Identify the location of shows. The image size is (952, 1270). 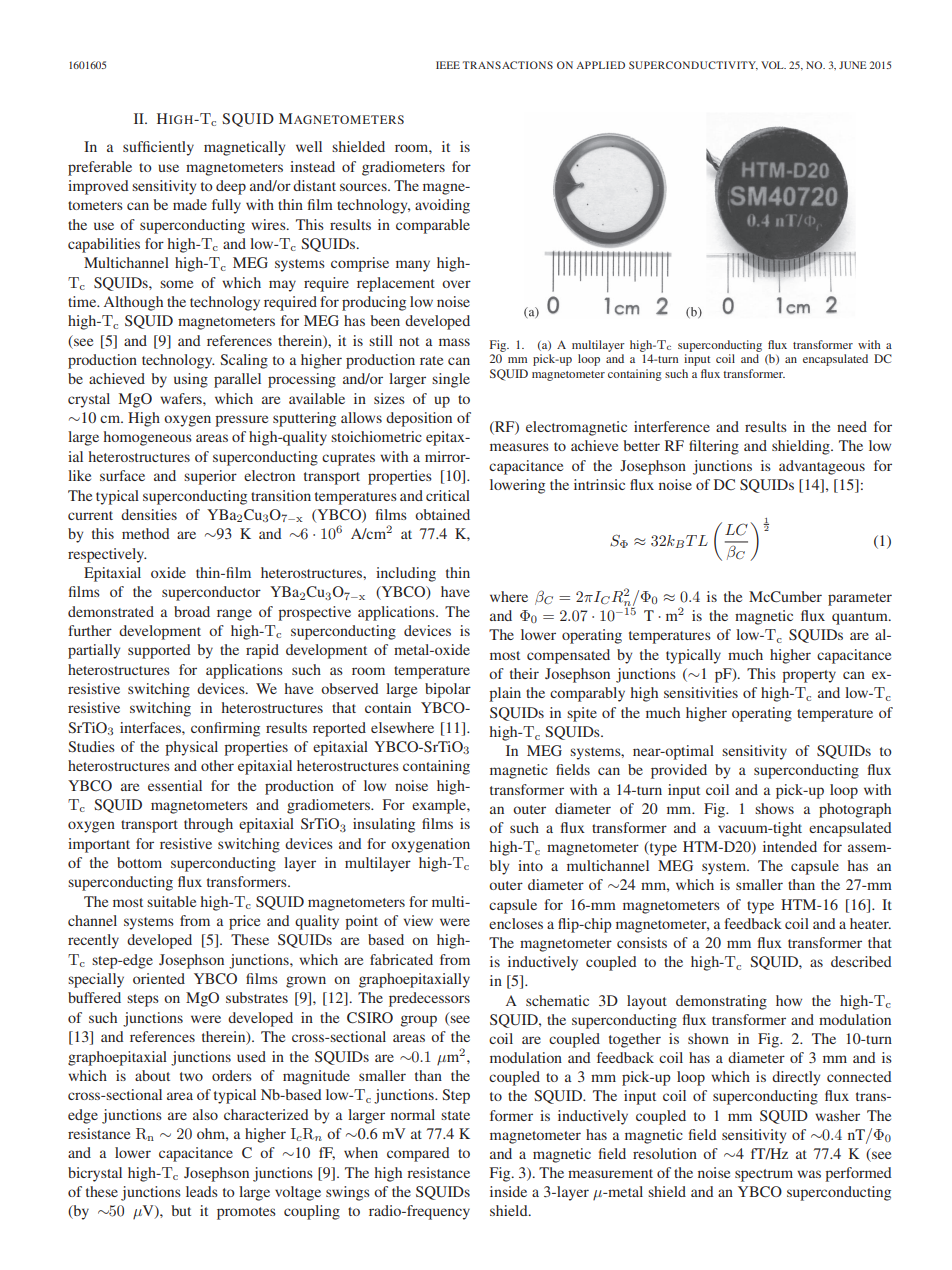
(774, 808).
